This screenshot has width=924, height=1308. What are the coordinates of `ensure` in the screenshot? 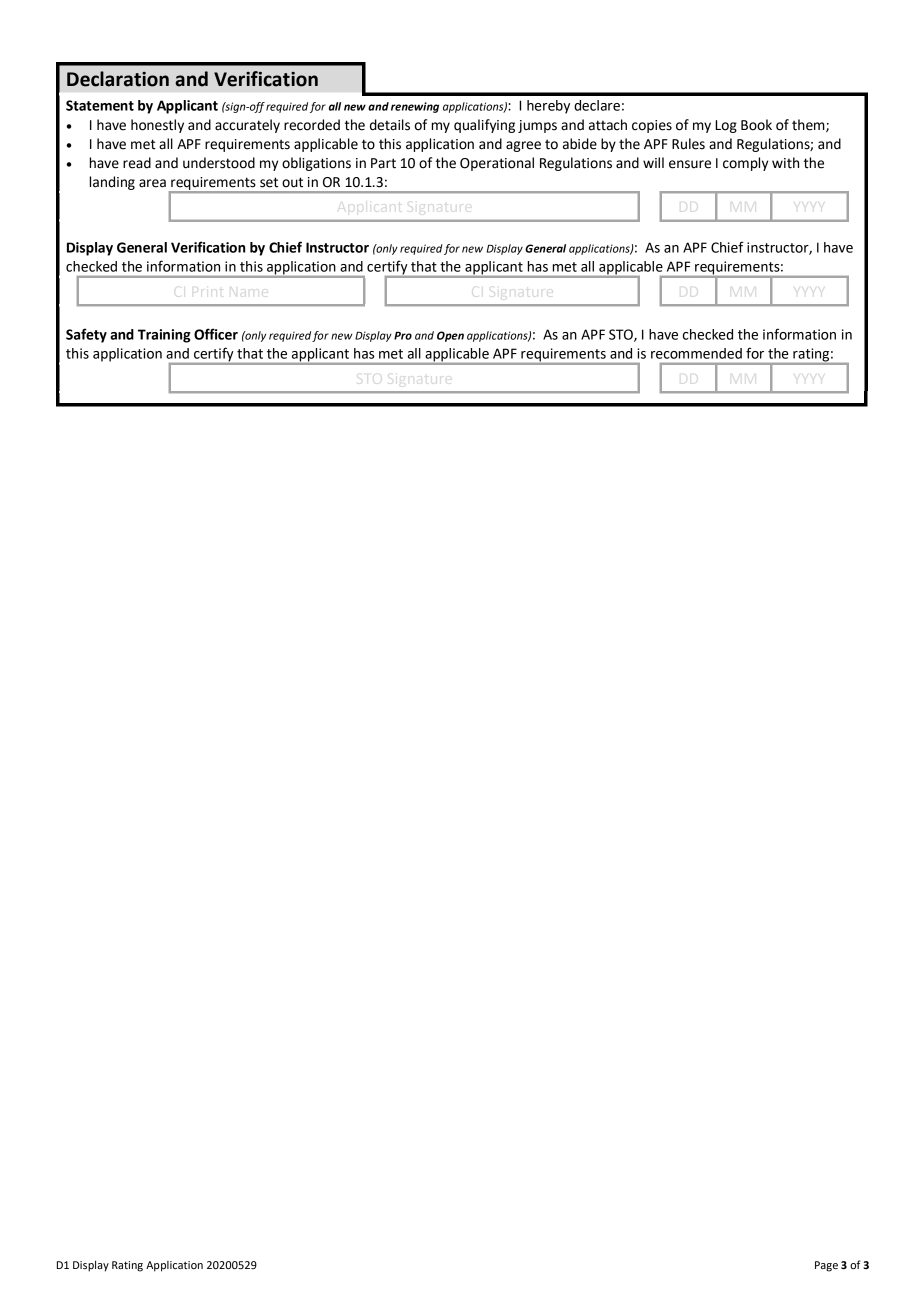 It's located at (690, 164).
